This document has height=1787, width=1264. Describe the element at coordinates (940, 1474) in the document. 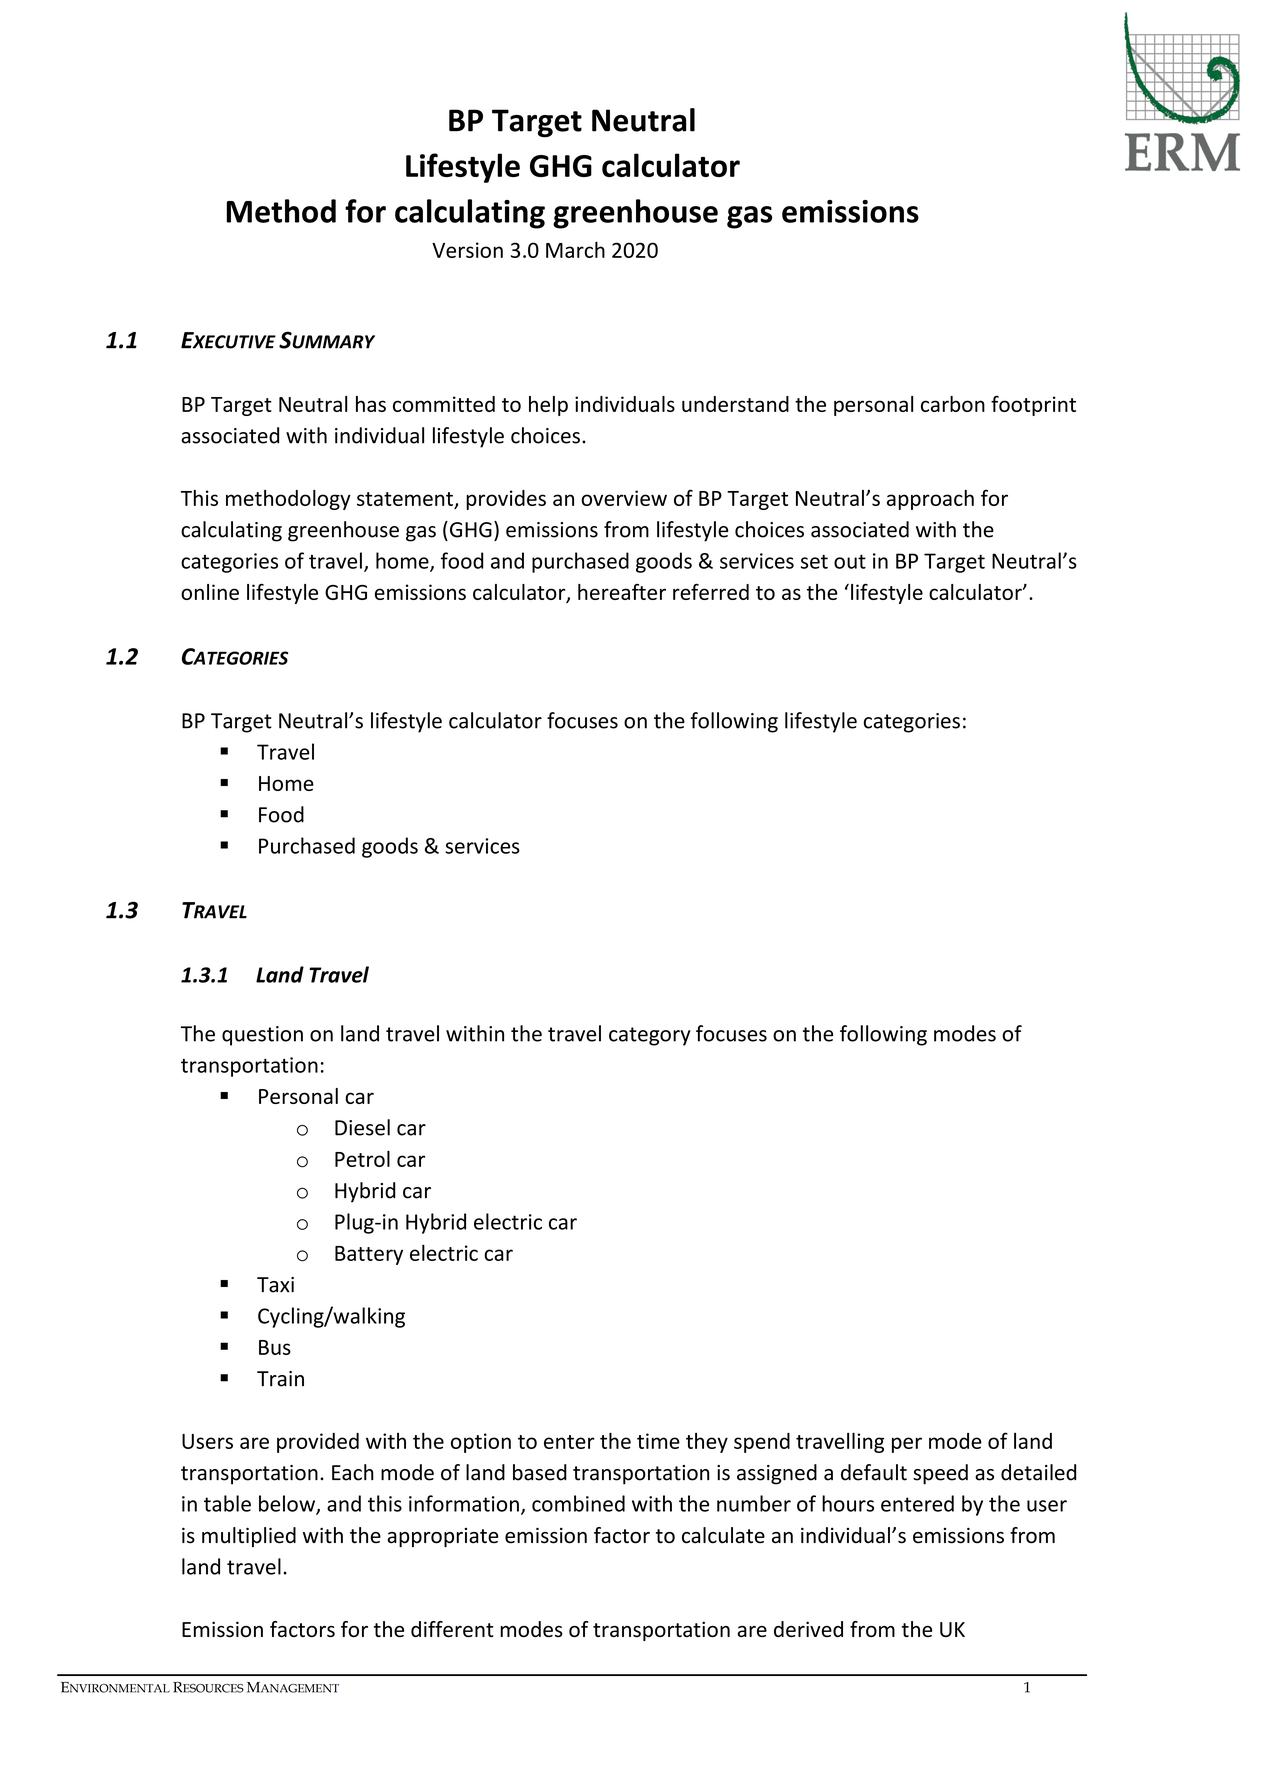

I see `speed` at that location.
